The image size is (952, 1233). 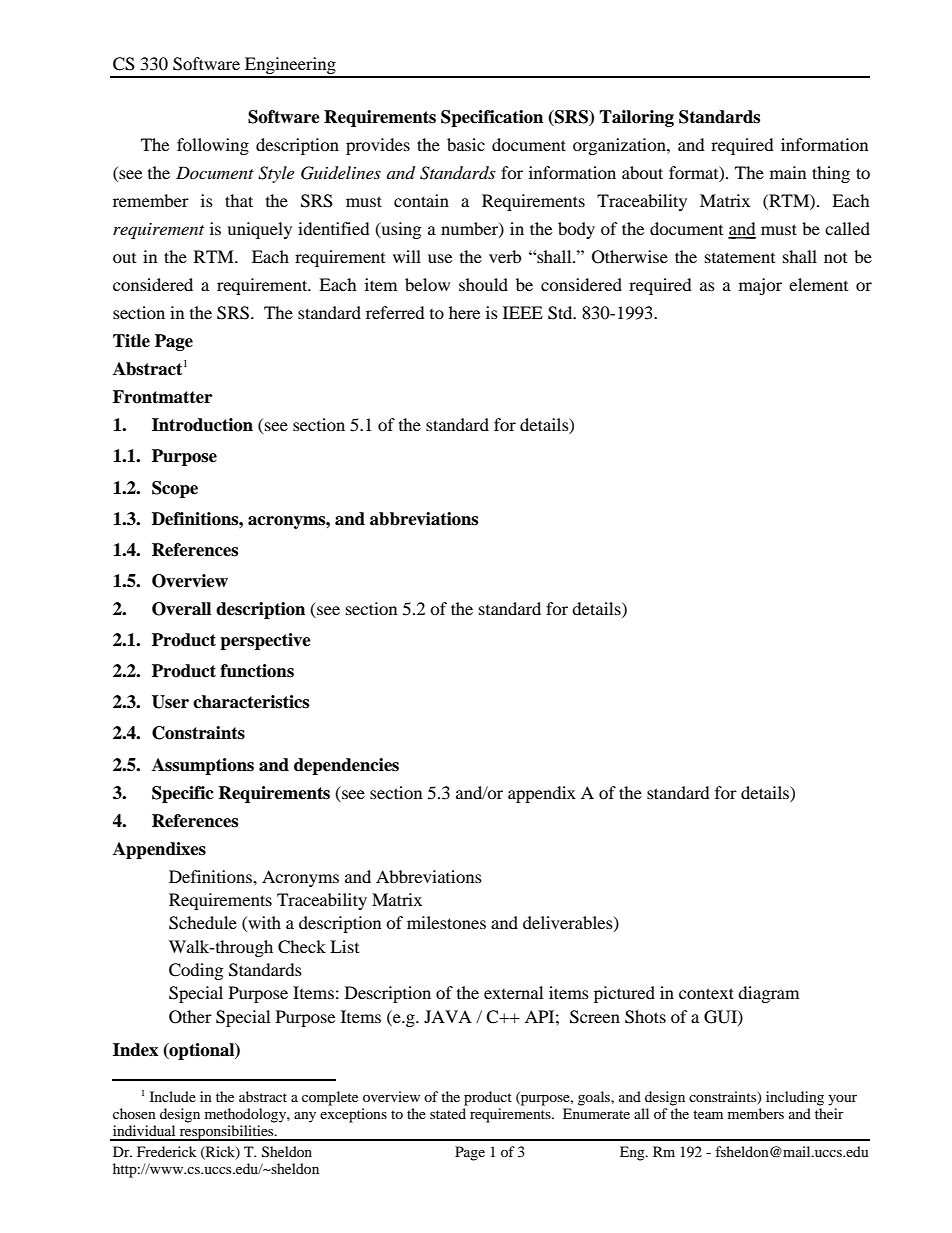 What do you see at coordinates (265, 641) in the screenshot?
I see `perspective` at bounding box center [265, 641].
